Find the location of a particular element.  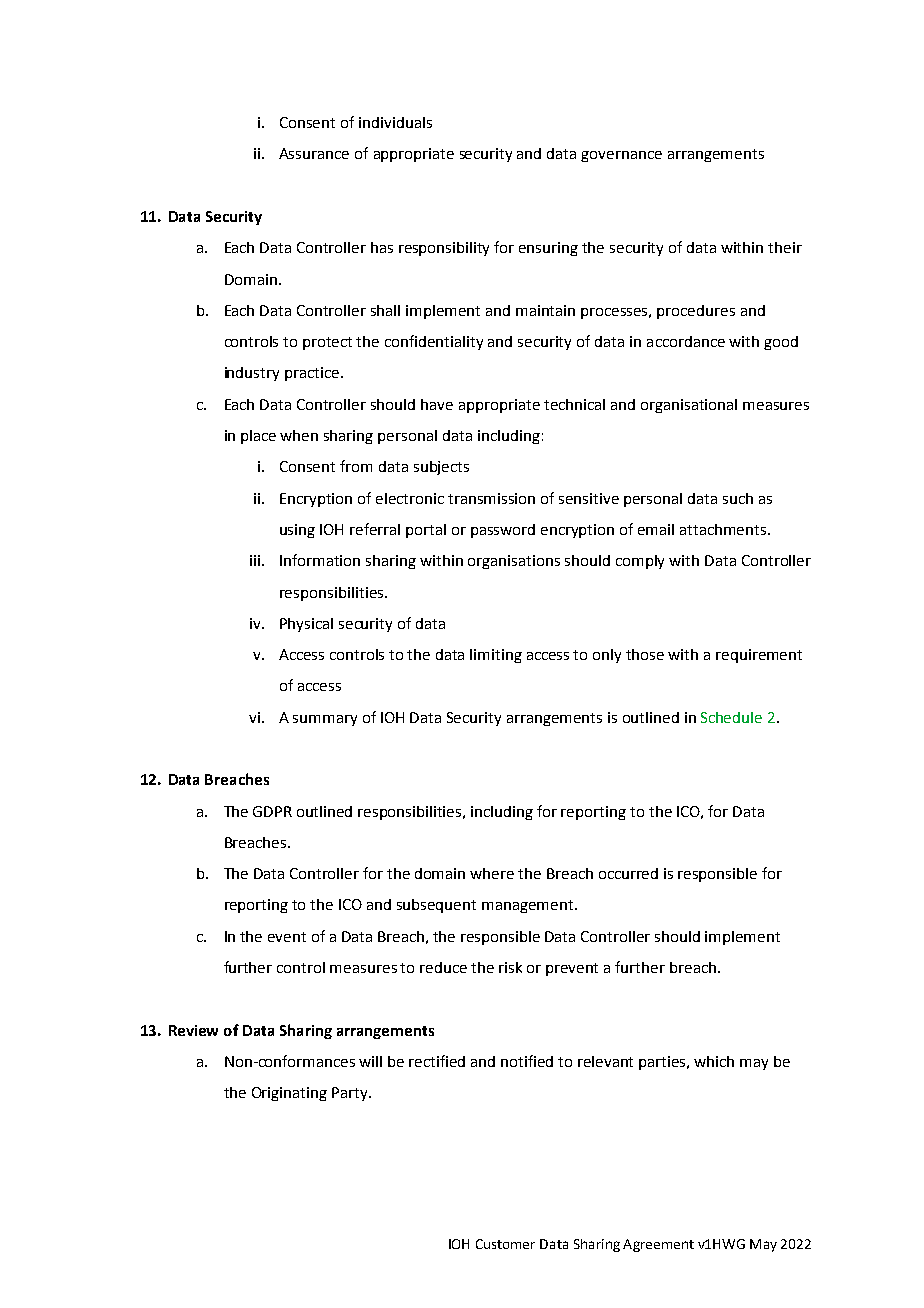

governance is located at coordinates (621, 156).
